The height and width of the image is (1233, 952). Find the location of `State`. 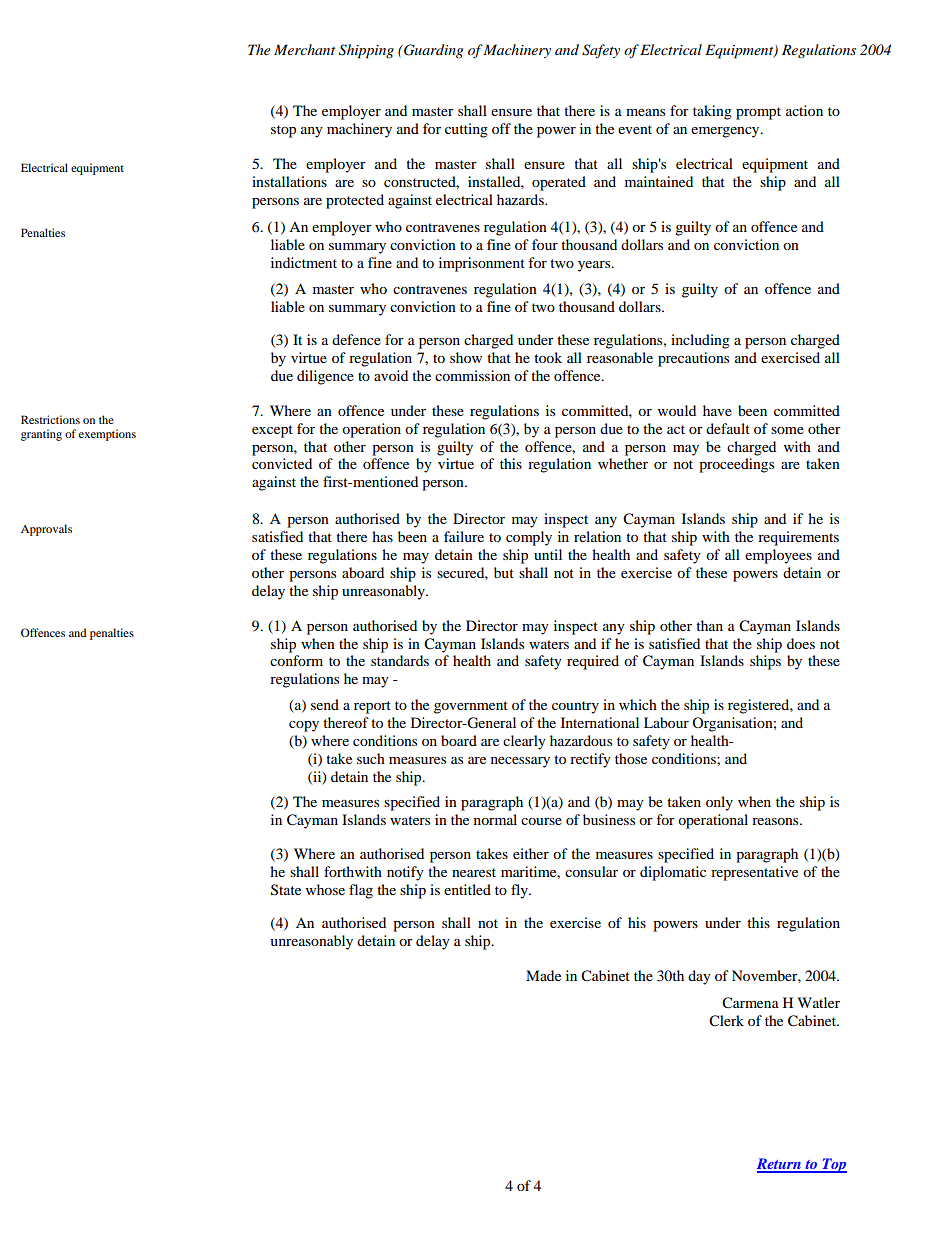

State is located at coordinates (286, 890).
